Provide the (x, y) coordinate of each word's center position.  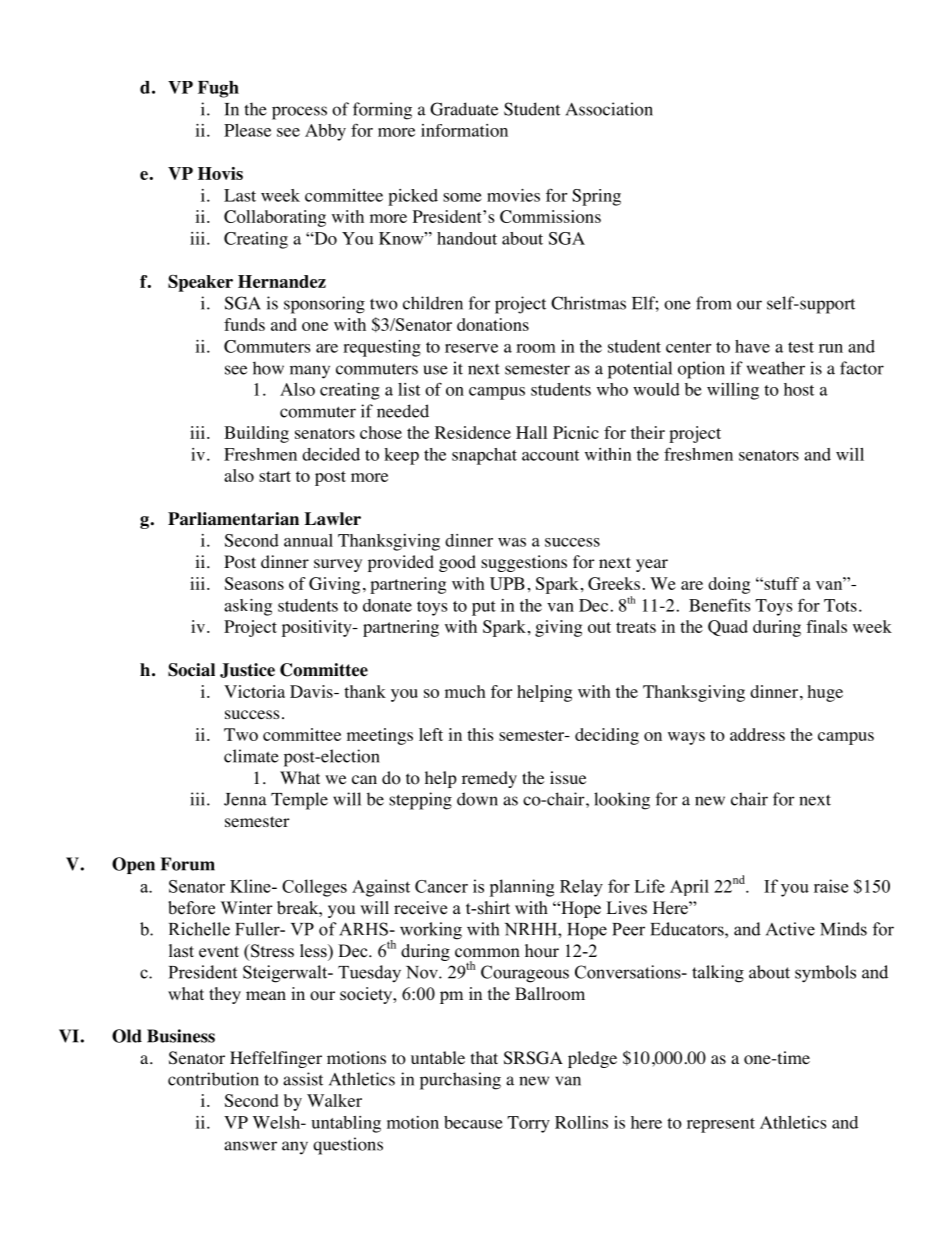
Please (247, 130)
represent (721, 1125)
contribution (213, 1079)
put (484, 608)
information (464, 130)
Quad (728, 628)
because (473, 1122)
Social (191, 670)
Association (609, 109)
